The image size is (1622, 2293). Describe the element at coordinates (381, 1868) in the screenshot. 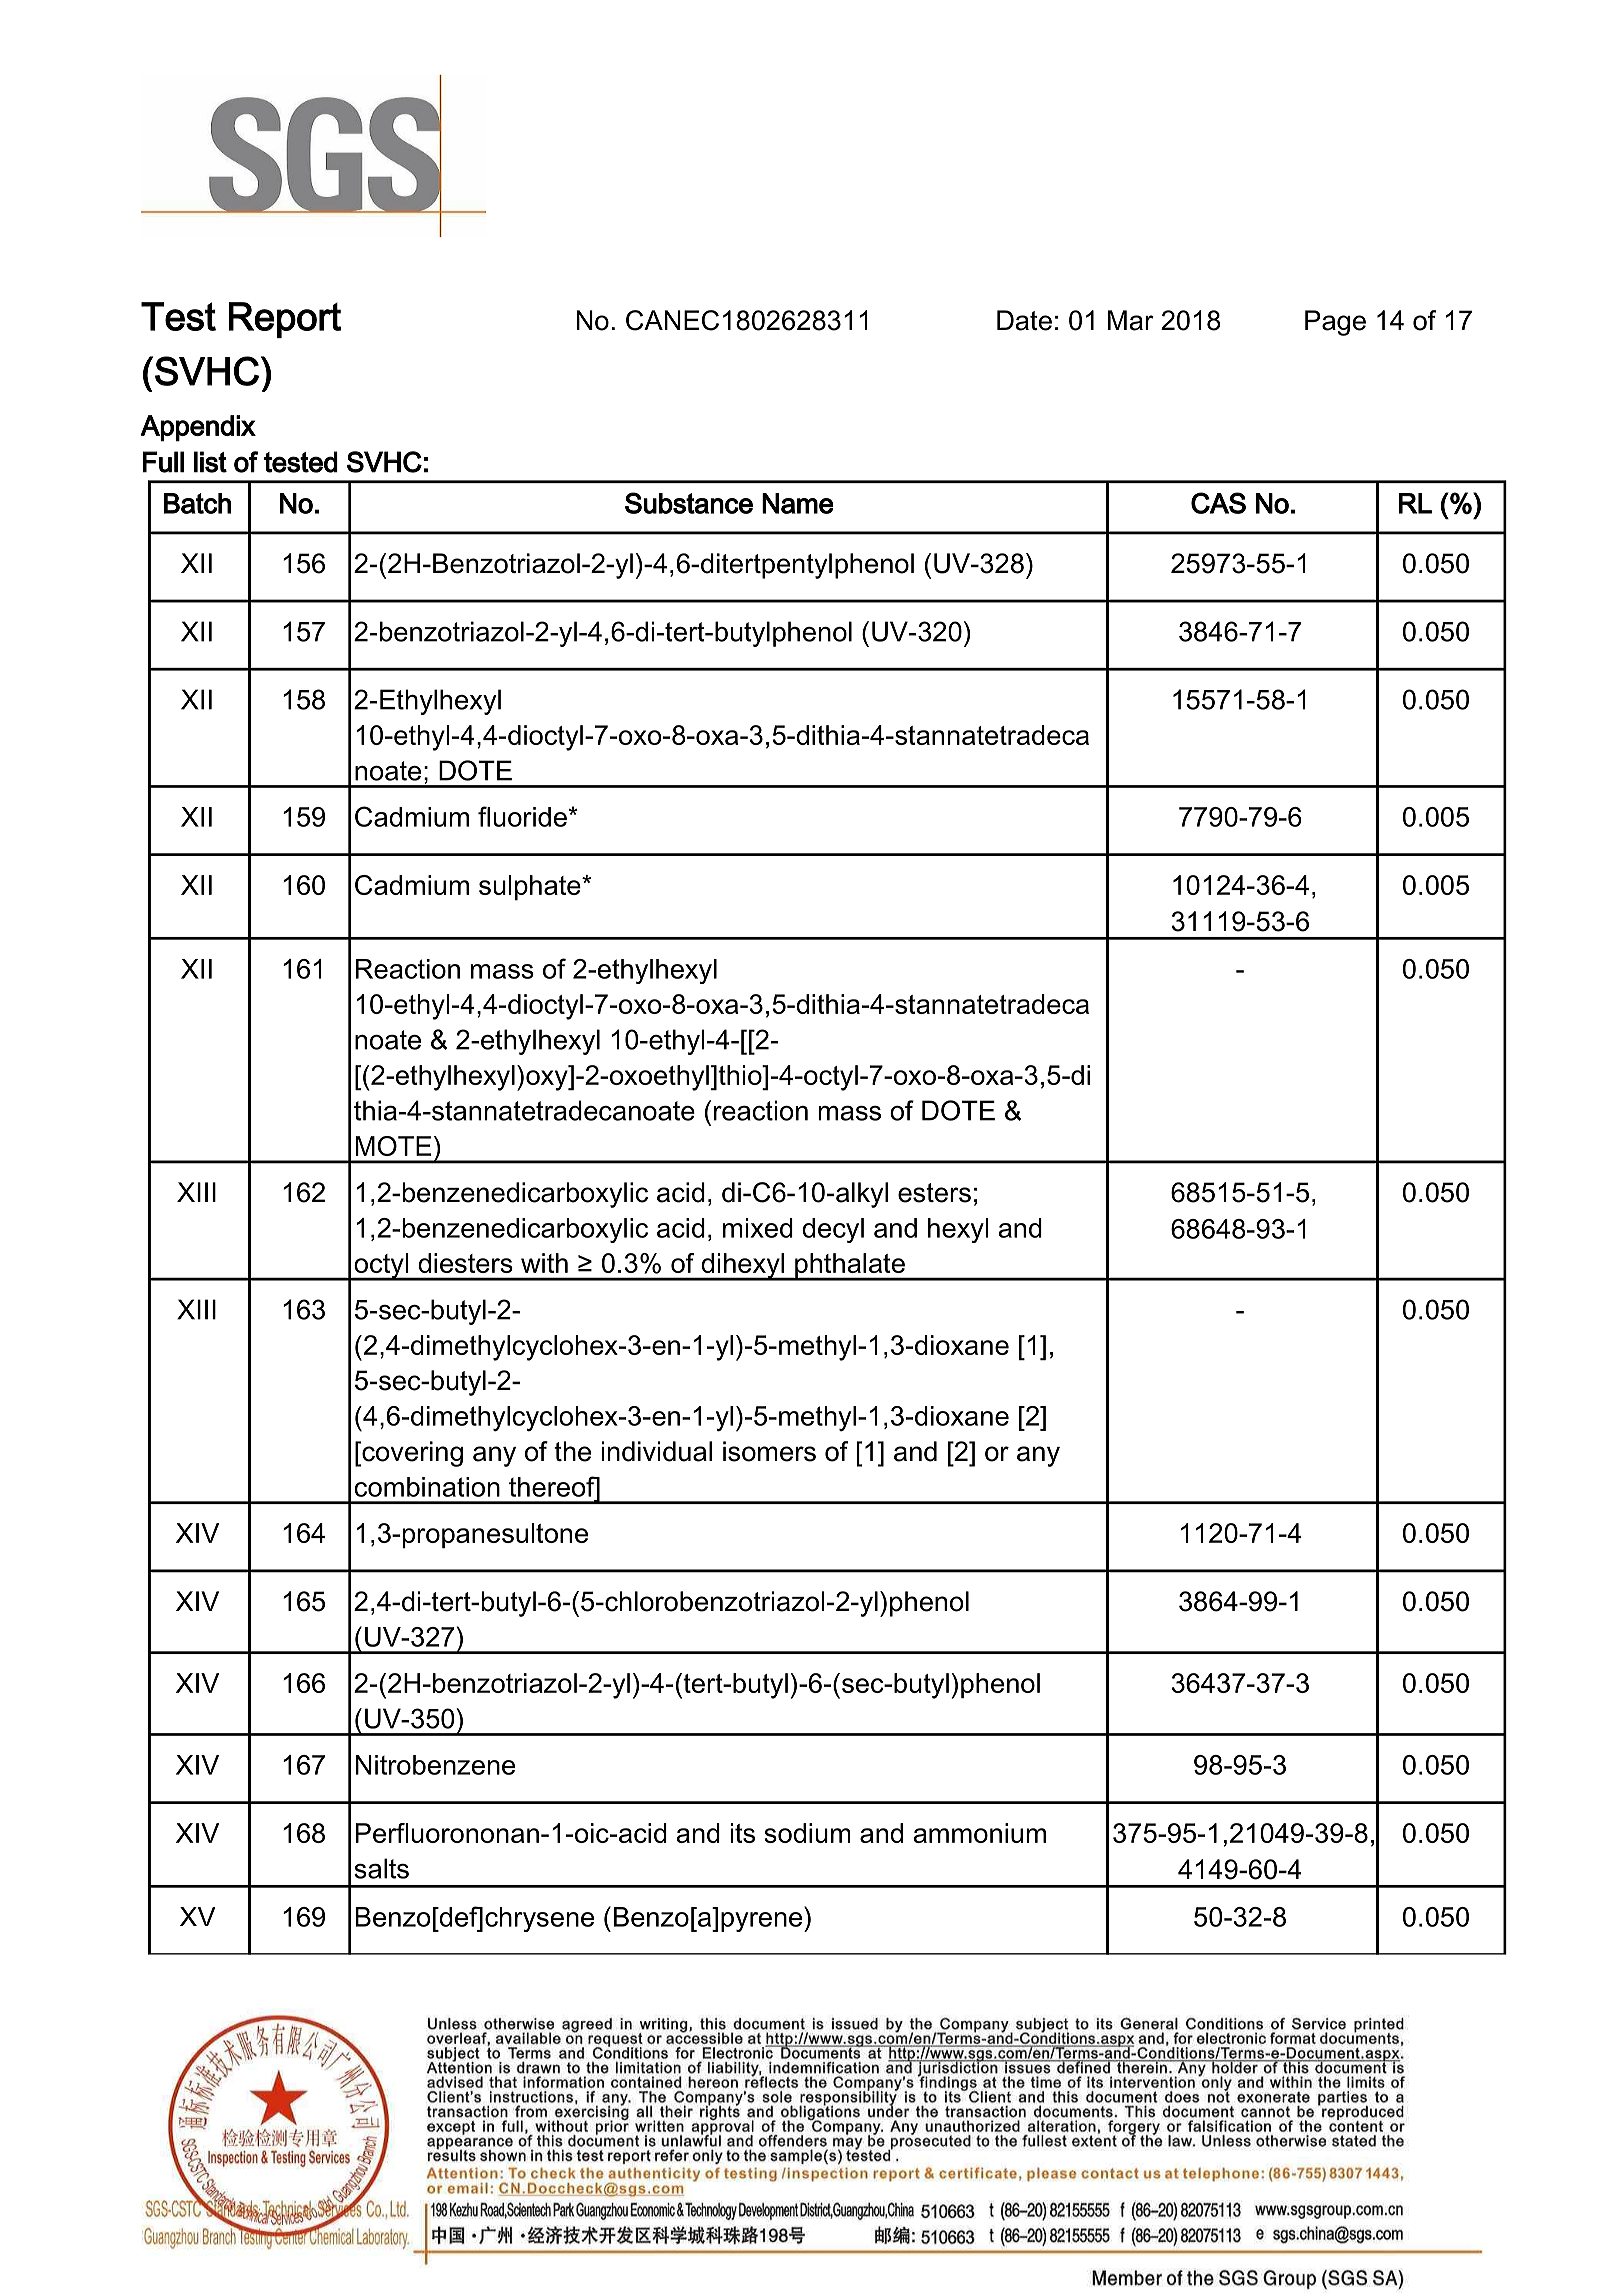

I see `salts` at that location.
